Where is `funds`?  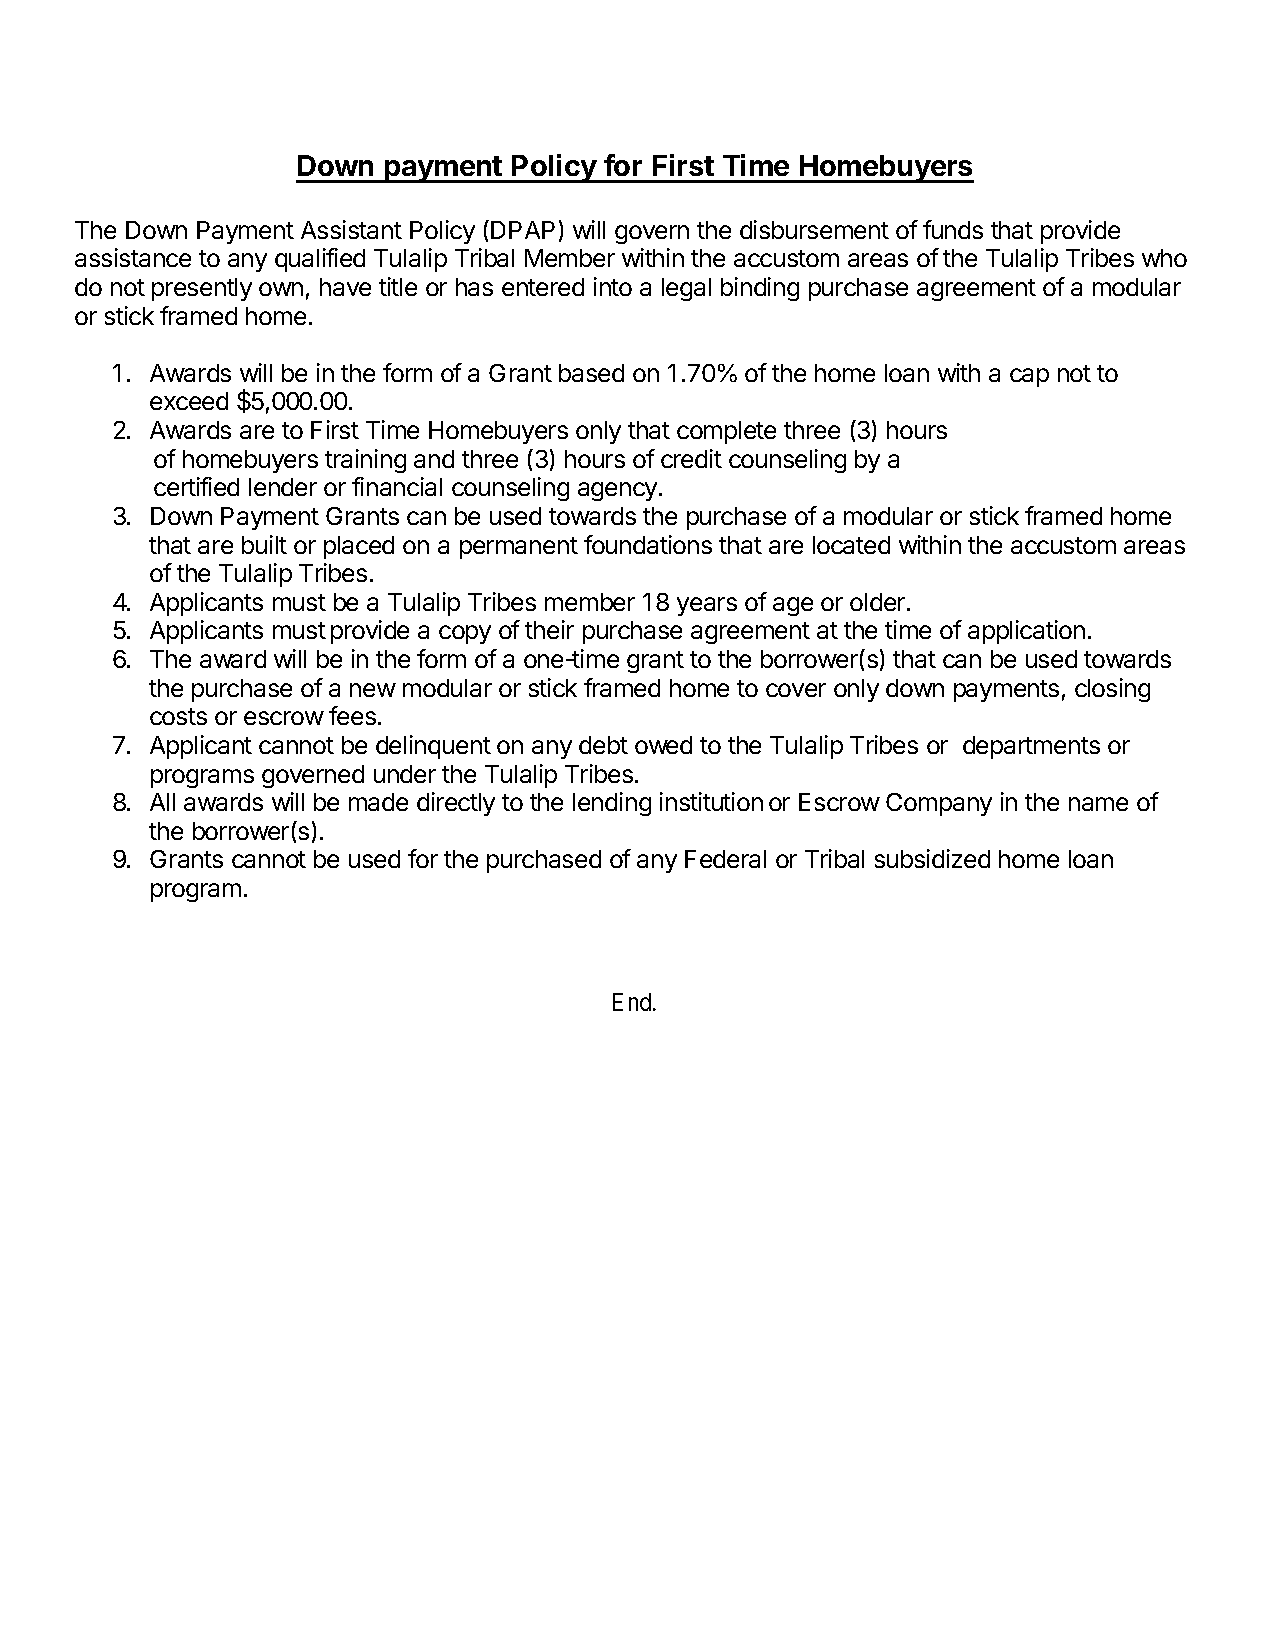
funds is located at coordinates (953, 229).
